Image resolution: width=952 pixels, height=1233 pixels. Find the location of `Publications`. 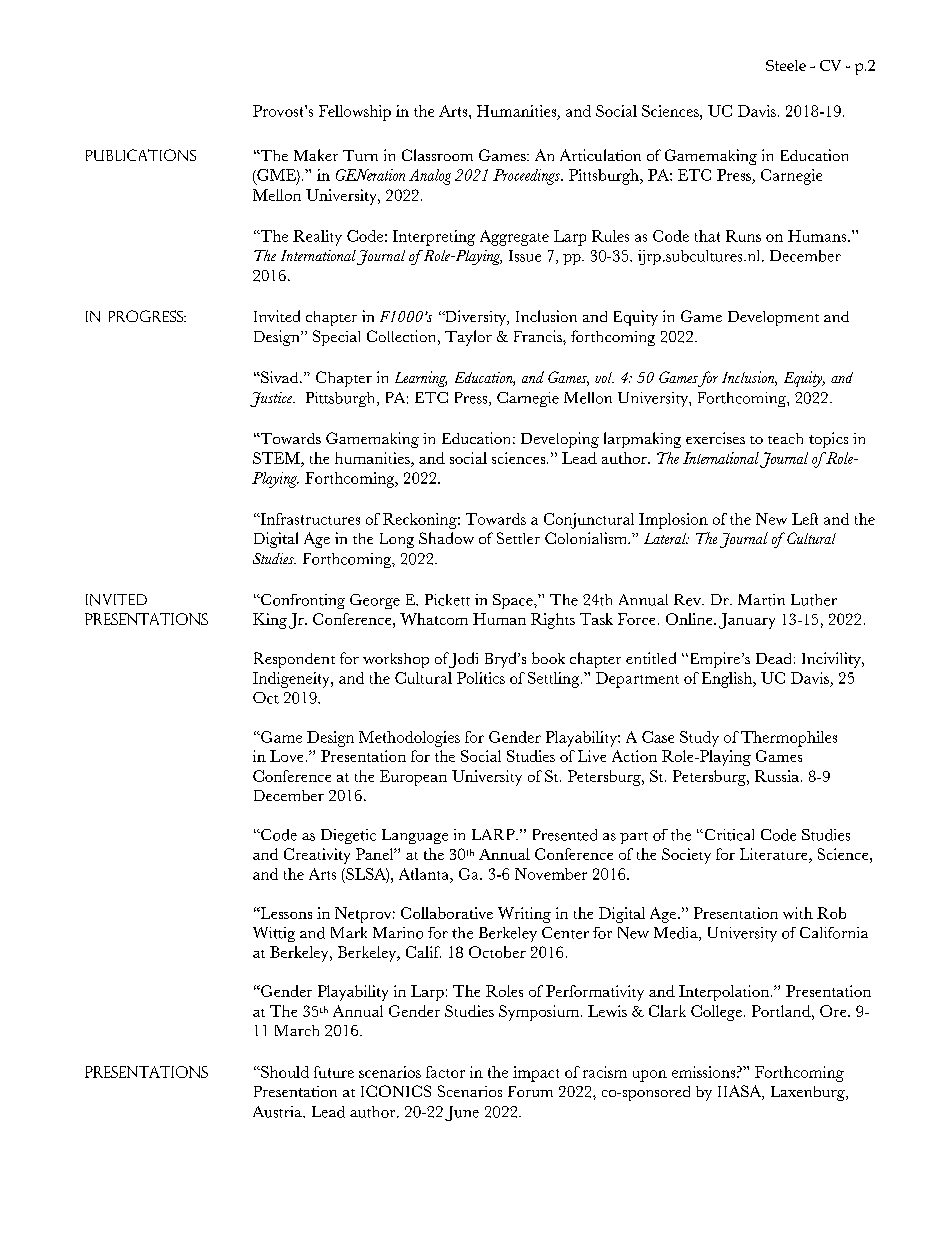

Publications is located at coordinates (141, 155).
